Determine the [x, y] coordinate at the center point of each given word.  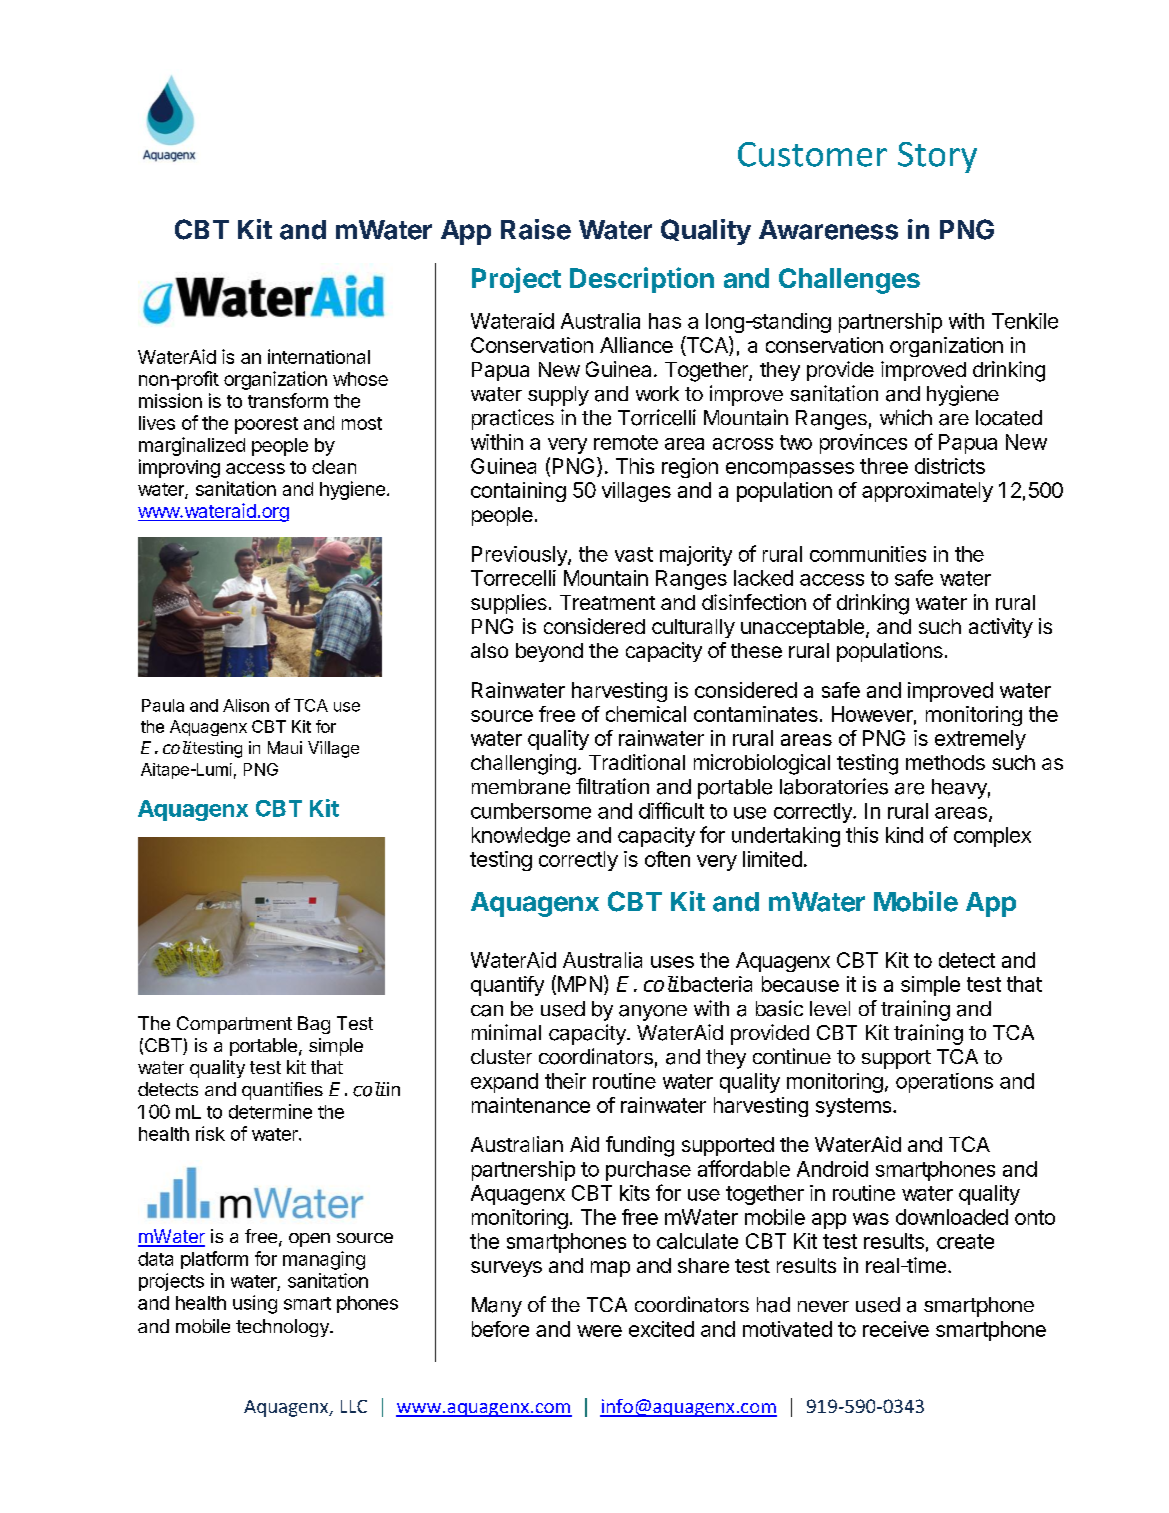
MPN [580, 984]
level [830, 1008]
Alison [246, 705]
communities [868, 554]
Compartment [234, 1025]
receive [896, 1329]
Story [937, 157]
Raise [536, 229]
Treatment [607, 602]
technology [283, 1328]
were [599, 1331]
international [319, 356]
